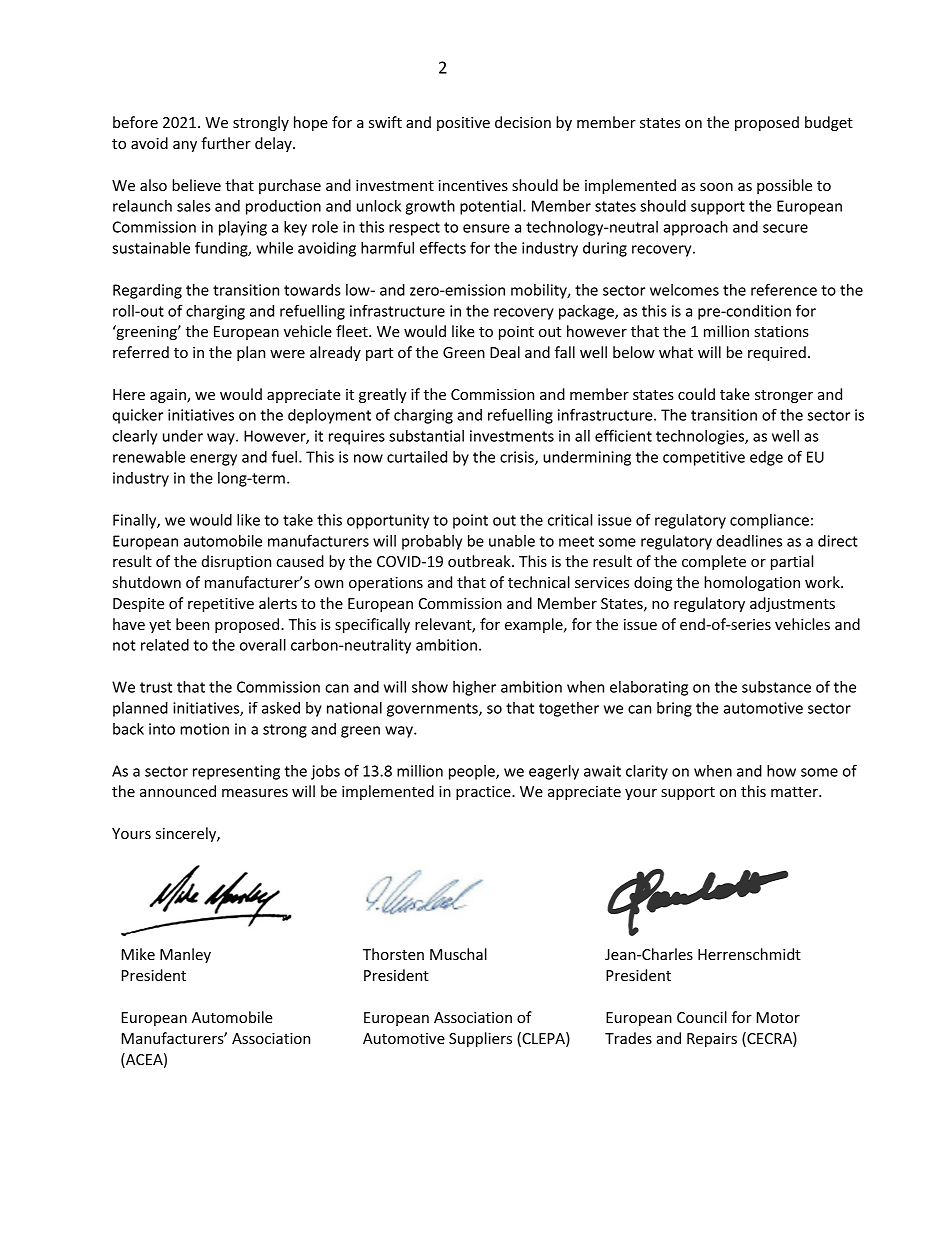 Image resolution: width=952 pixels, height=1233 pixels. I want to click on repetitive, so click(221, 605).
